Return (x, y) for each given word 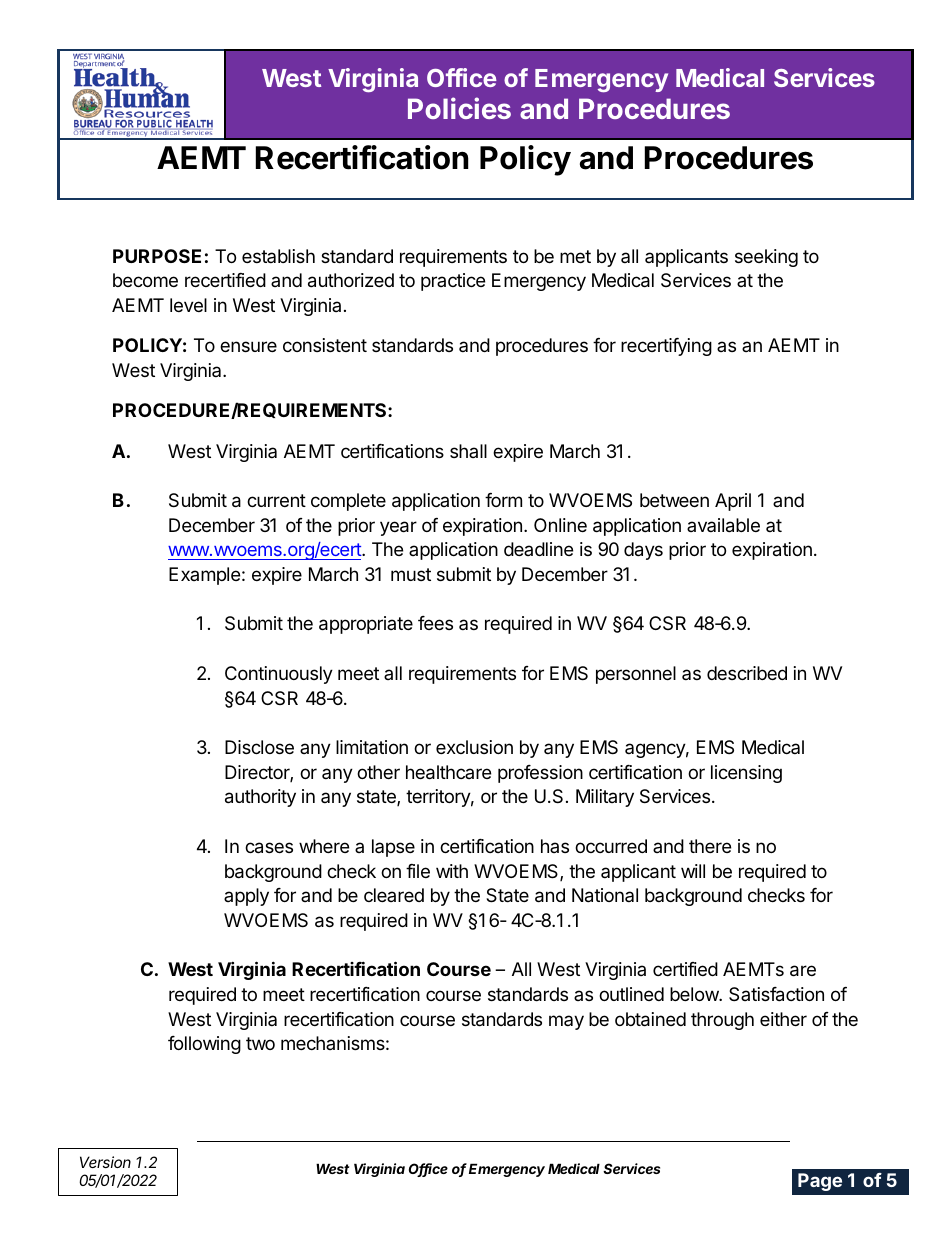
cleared (394, 895)
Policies (459, 108)
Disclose (259, 747)
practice (453, 282)
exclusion (474, 747)
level (188, 305)
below (695, 994)
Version (105, 1162)
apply (246, 897)
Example (204, 576)
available (723, 525)
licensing (746, 774)
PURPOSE (157, 256)
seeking (766, 258)
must (411, 574)
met (575, 256)
